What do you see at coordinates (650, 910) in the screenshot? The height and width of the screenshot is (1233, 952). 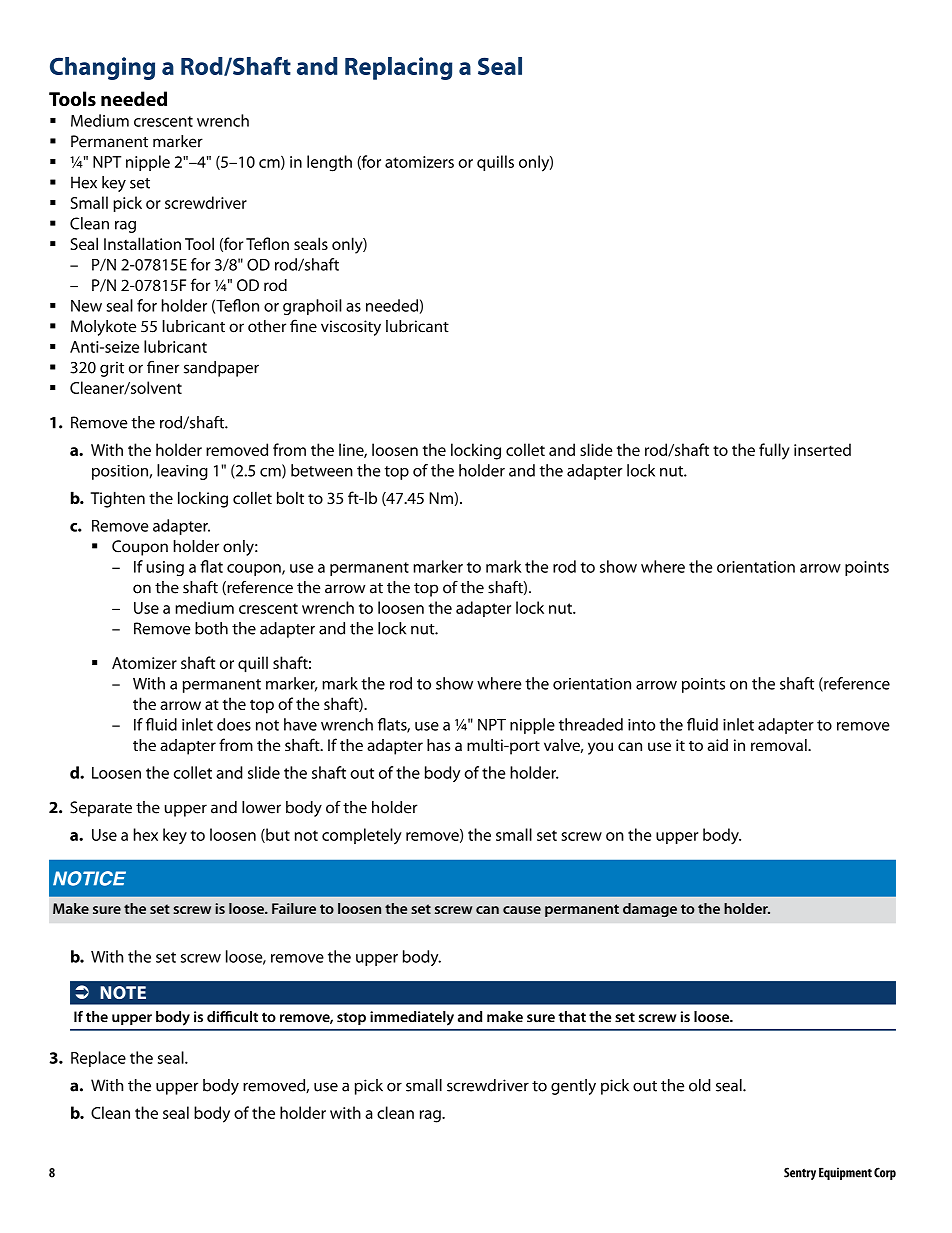 I see `damage` at bounding box center [650, 910].
